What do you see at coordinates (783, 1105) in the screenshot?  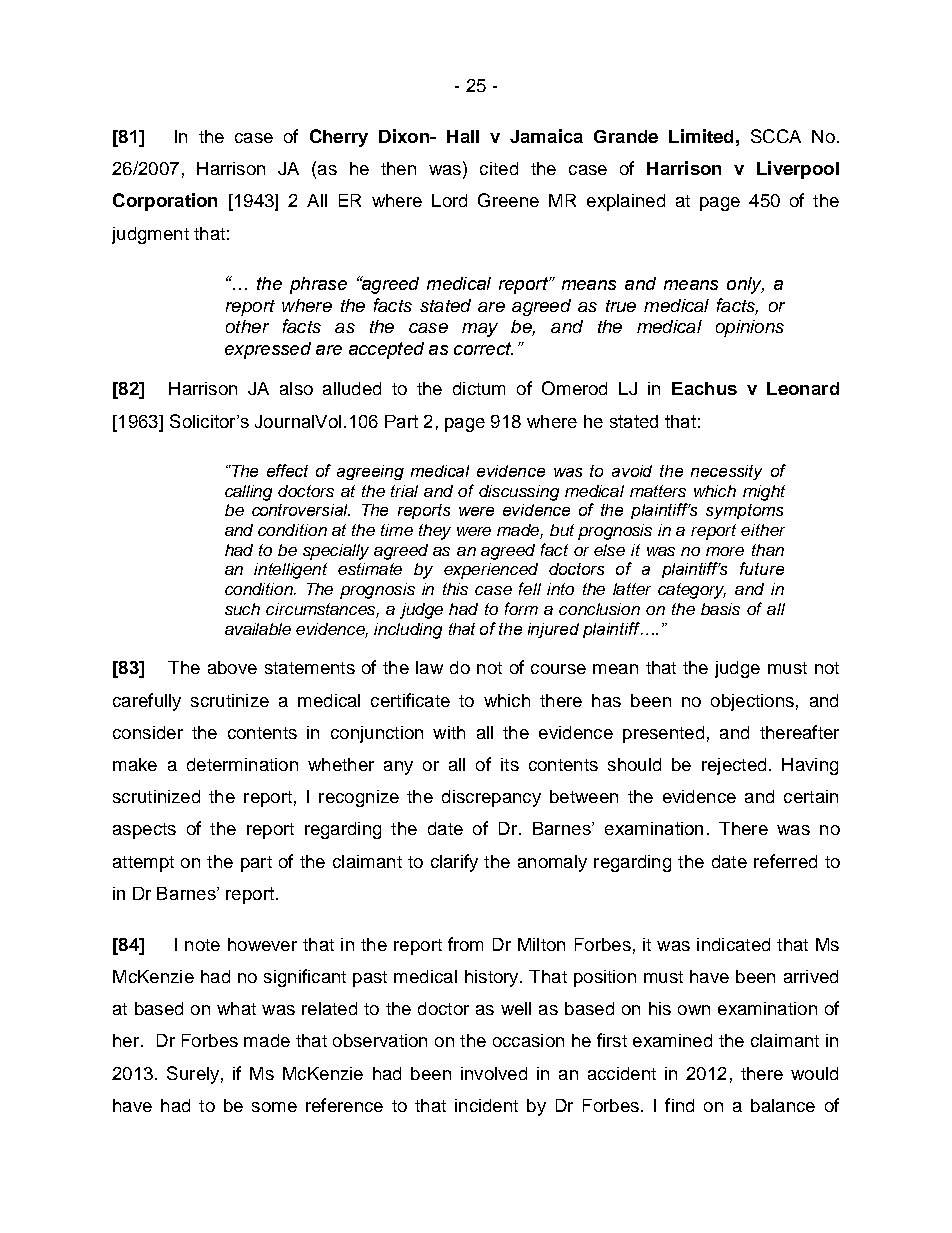 I see `balance` at bounding box center [783, 1105].
